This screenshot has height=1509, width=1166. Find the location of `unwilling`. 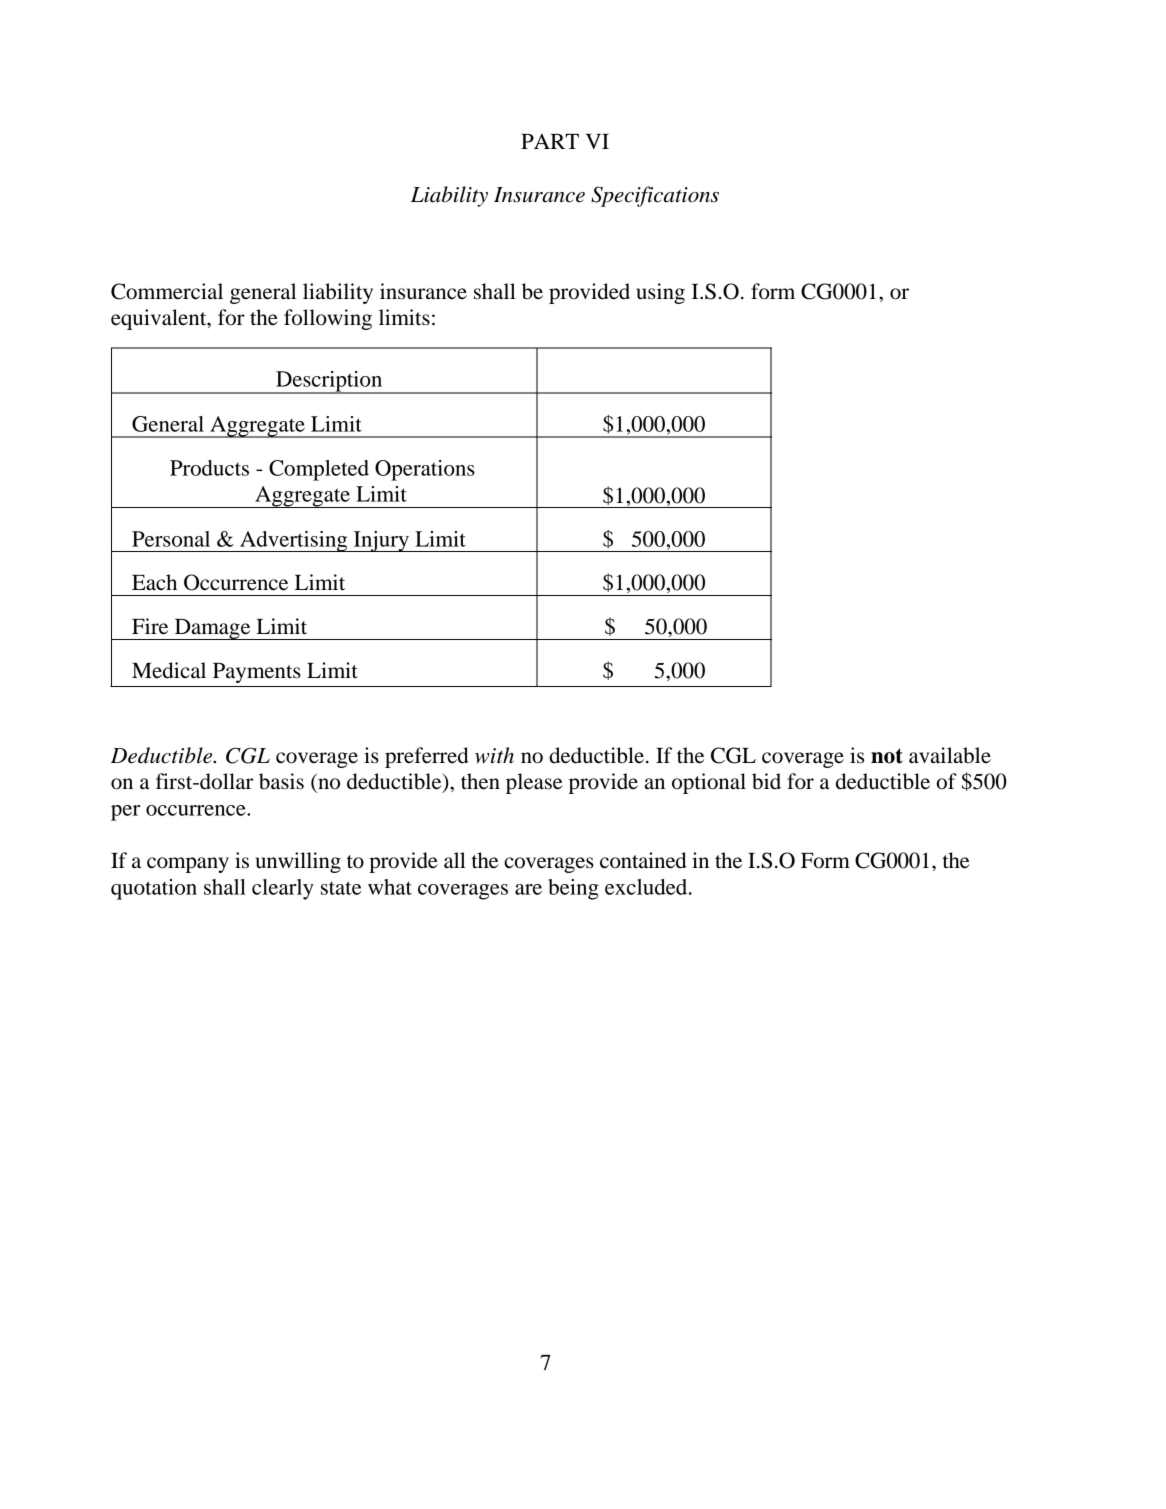

unwilling is located at coordinates (298, 862).
